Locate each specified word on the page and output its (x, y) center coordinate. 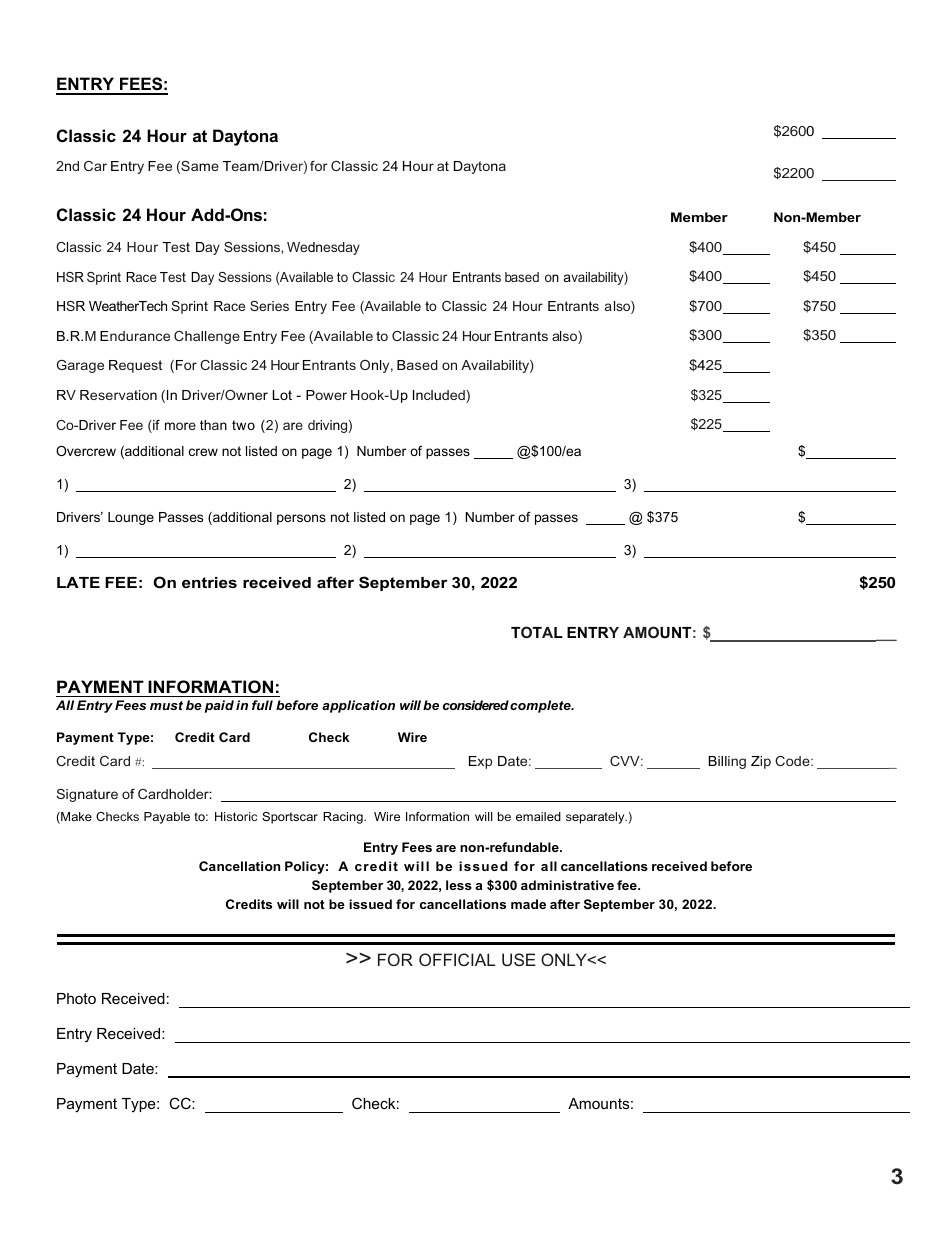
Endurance (135, 336)
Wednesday (323, 248)
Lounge (131, 518)
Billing (727, 762)
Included (440, 396)
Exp (480, 762)
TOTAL (537, 632)
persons (301, 519)
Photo (76, 998)
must (166, 705)
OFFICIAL (457, 959)
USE (519, 959)
